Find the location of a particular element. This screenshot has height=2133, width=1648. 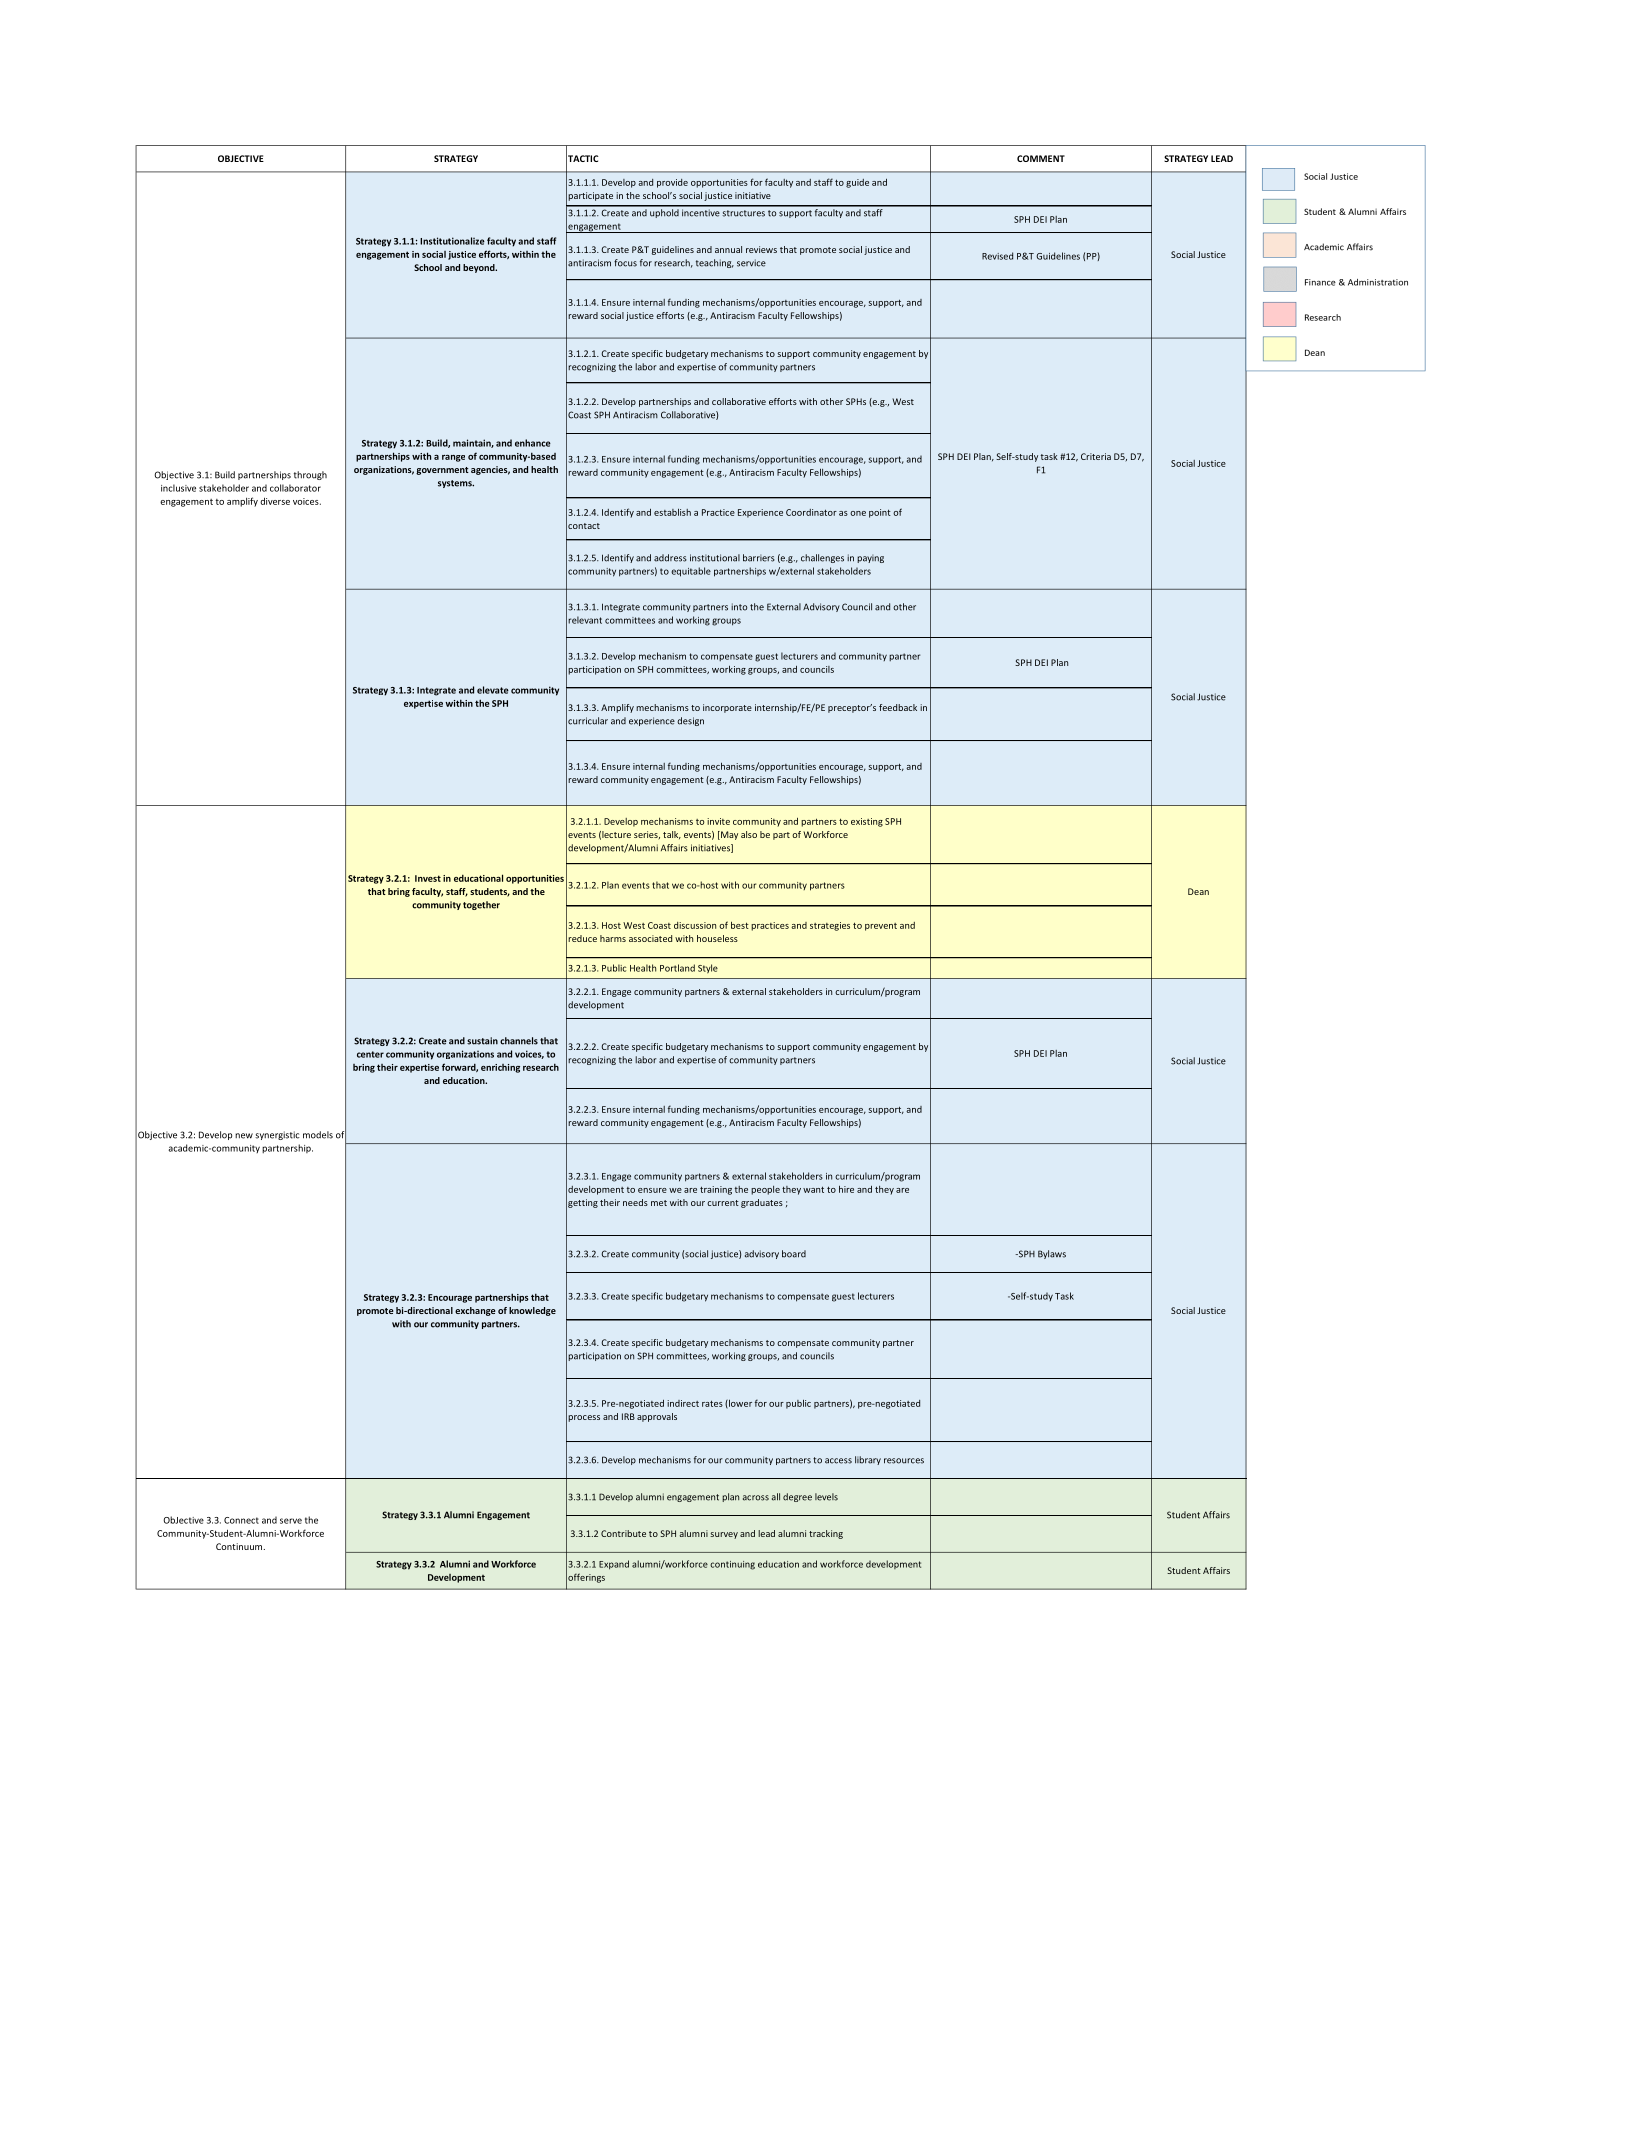

serve is located at coordinates (291, 1521).
